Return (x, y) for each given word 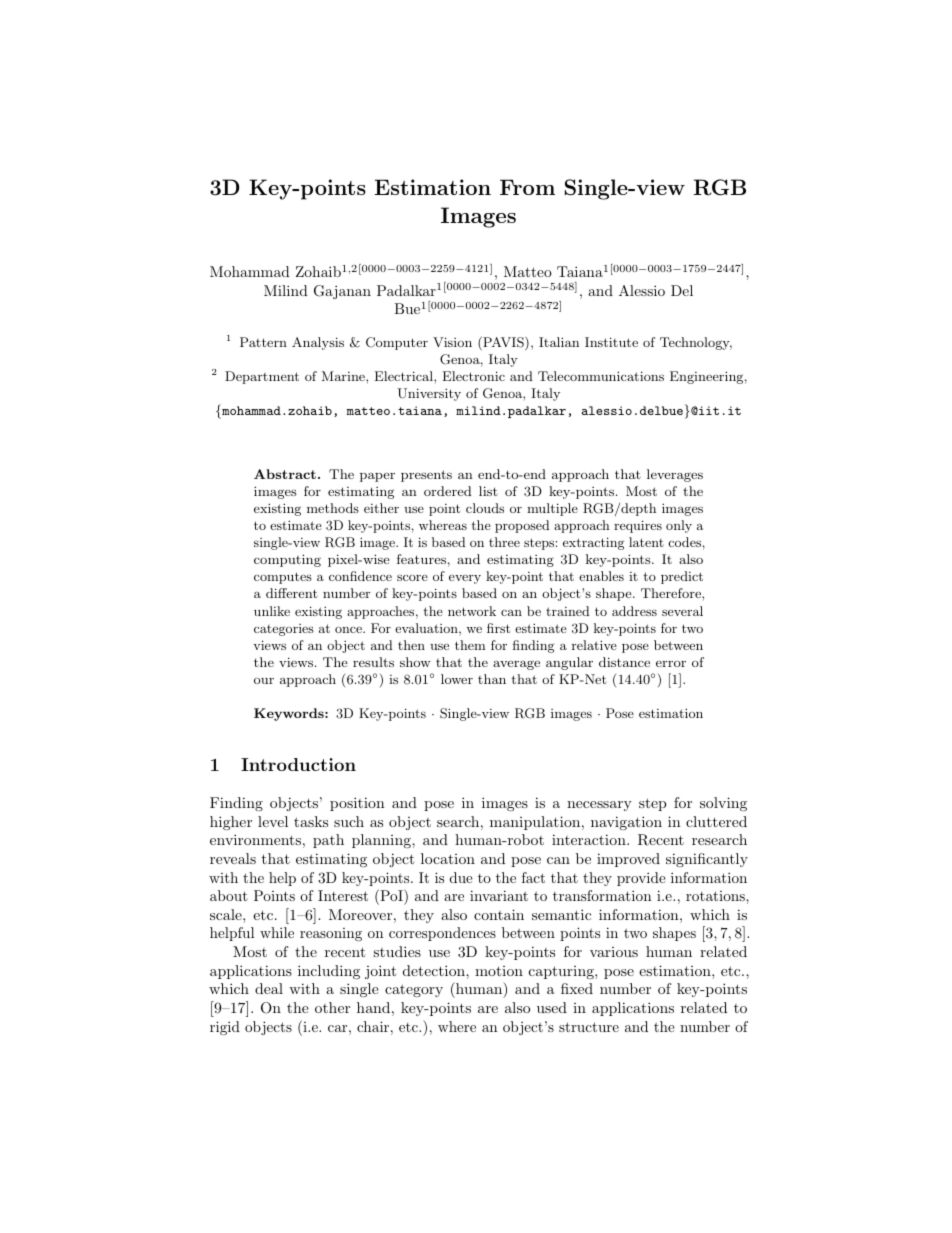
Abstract (285, 474)
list (488, 491)
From (527, 187)
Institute (611, 342)
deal (269, 988)
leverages (675, 475)
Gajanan (342, 292)
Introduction (298, 764)
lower (457, 679)
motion (499, 971)
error (671, 664)
